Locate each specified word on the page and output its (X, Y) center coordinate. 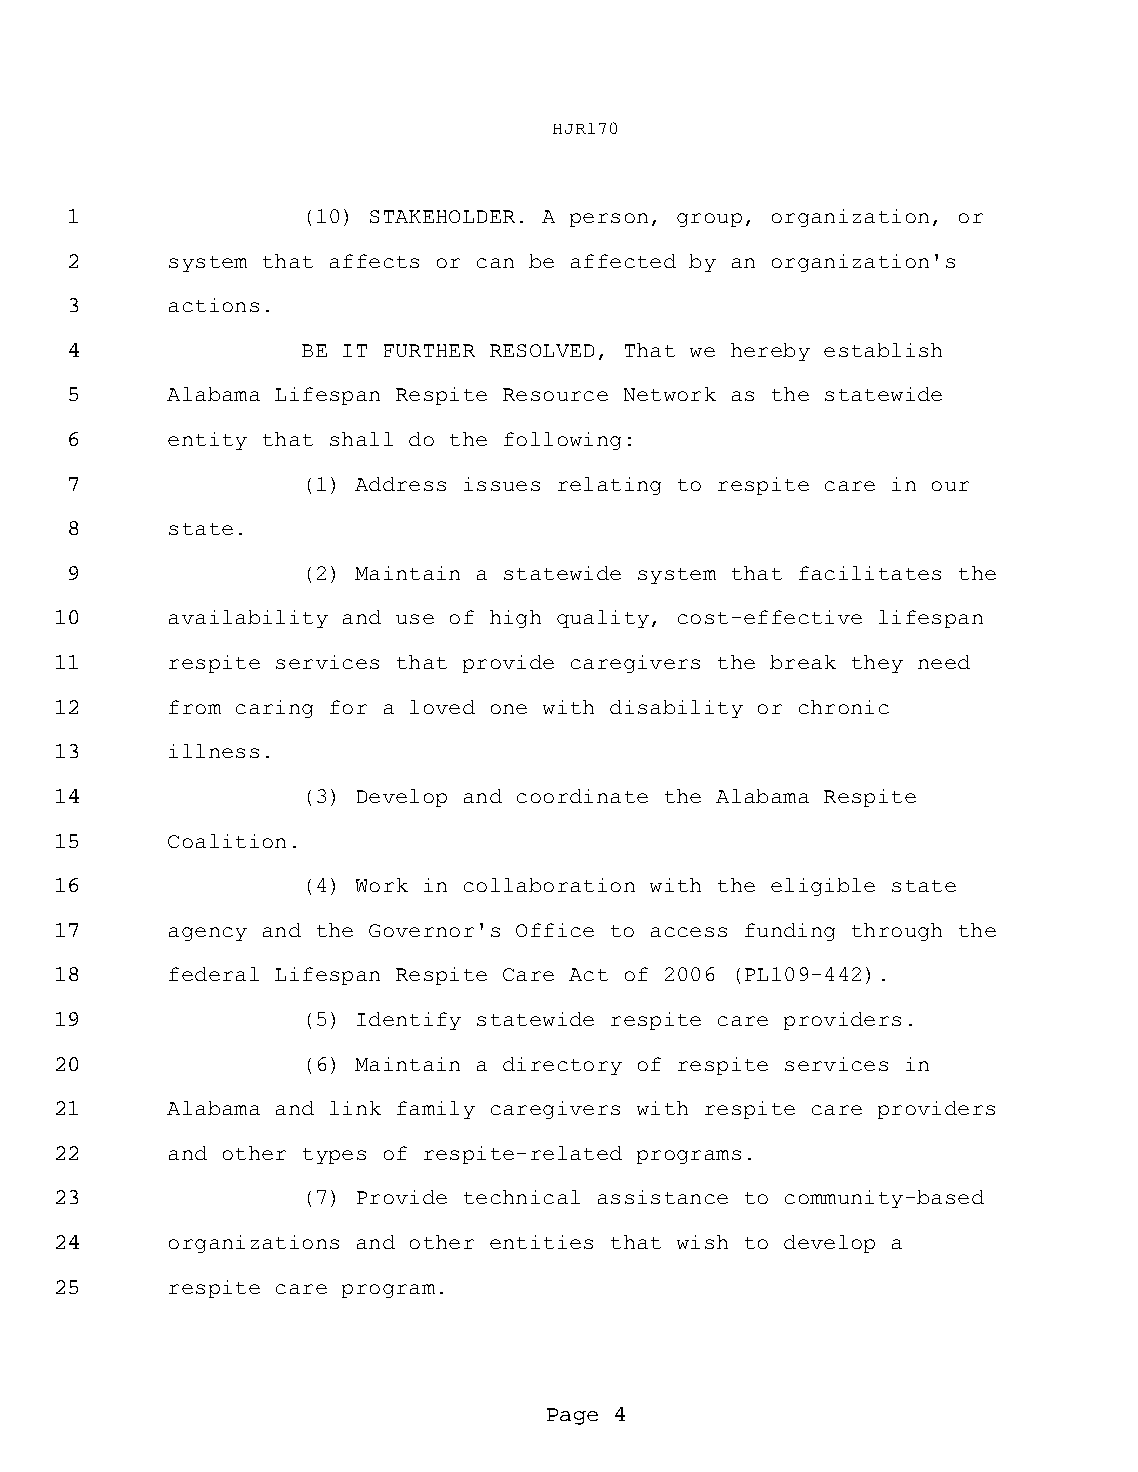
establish (883, 350)
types (334, 1156)
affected (623, 261)
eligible (823, 887)
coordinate (582, 796)
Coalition (227, 841)
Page (572, 1416)
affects (374, 261)
